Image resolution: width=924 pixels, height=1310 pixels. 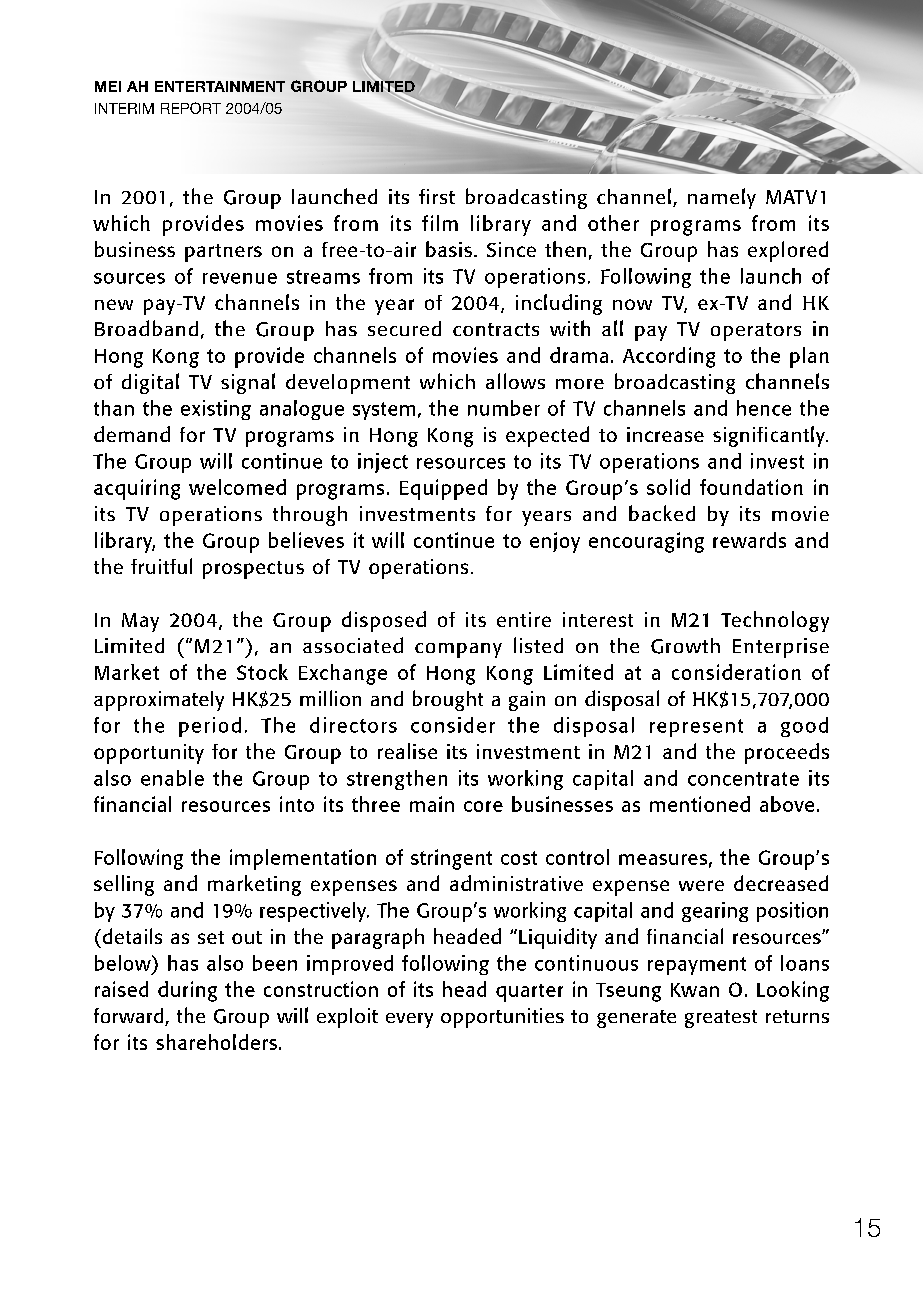 What do you see at coordinates (722, 198) in the image?
I see `namely` at bounding box center [722, 198].
